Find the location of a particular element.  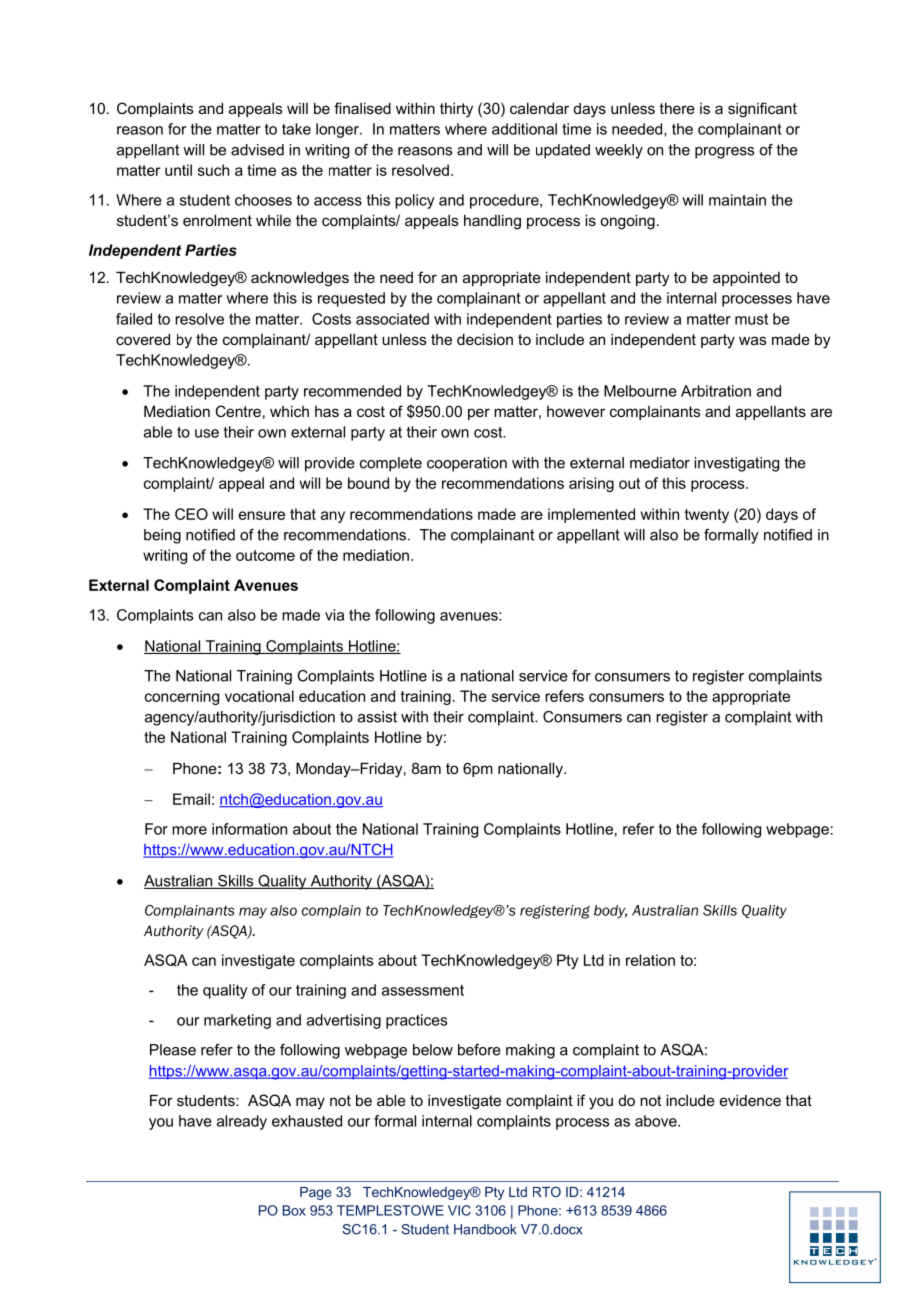

cooperation is located at coordinates (467, 464).
